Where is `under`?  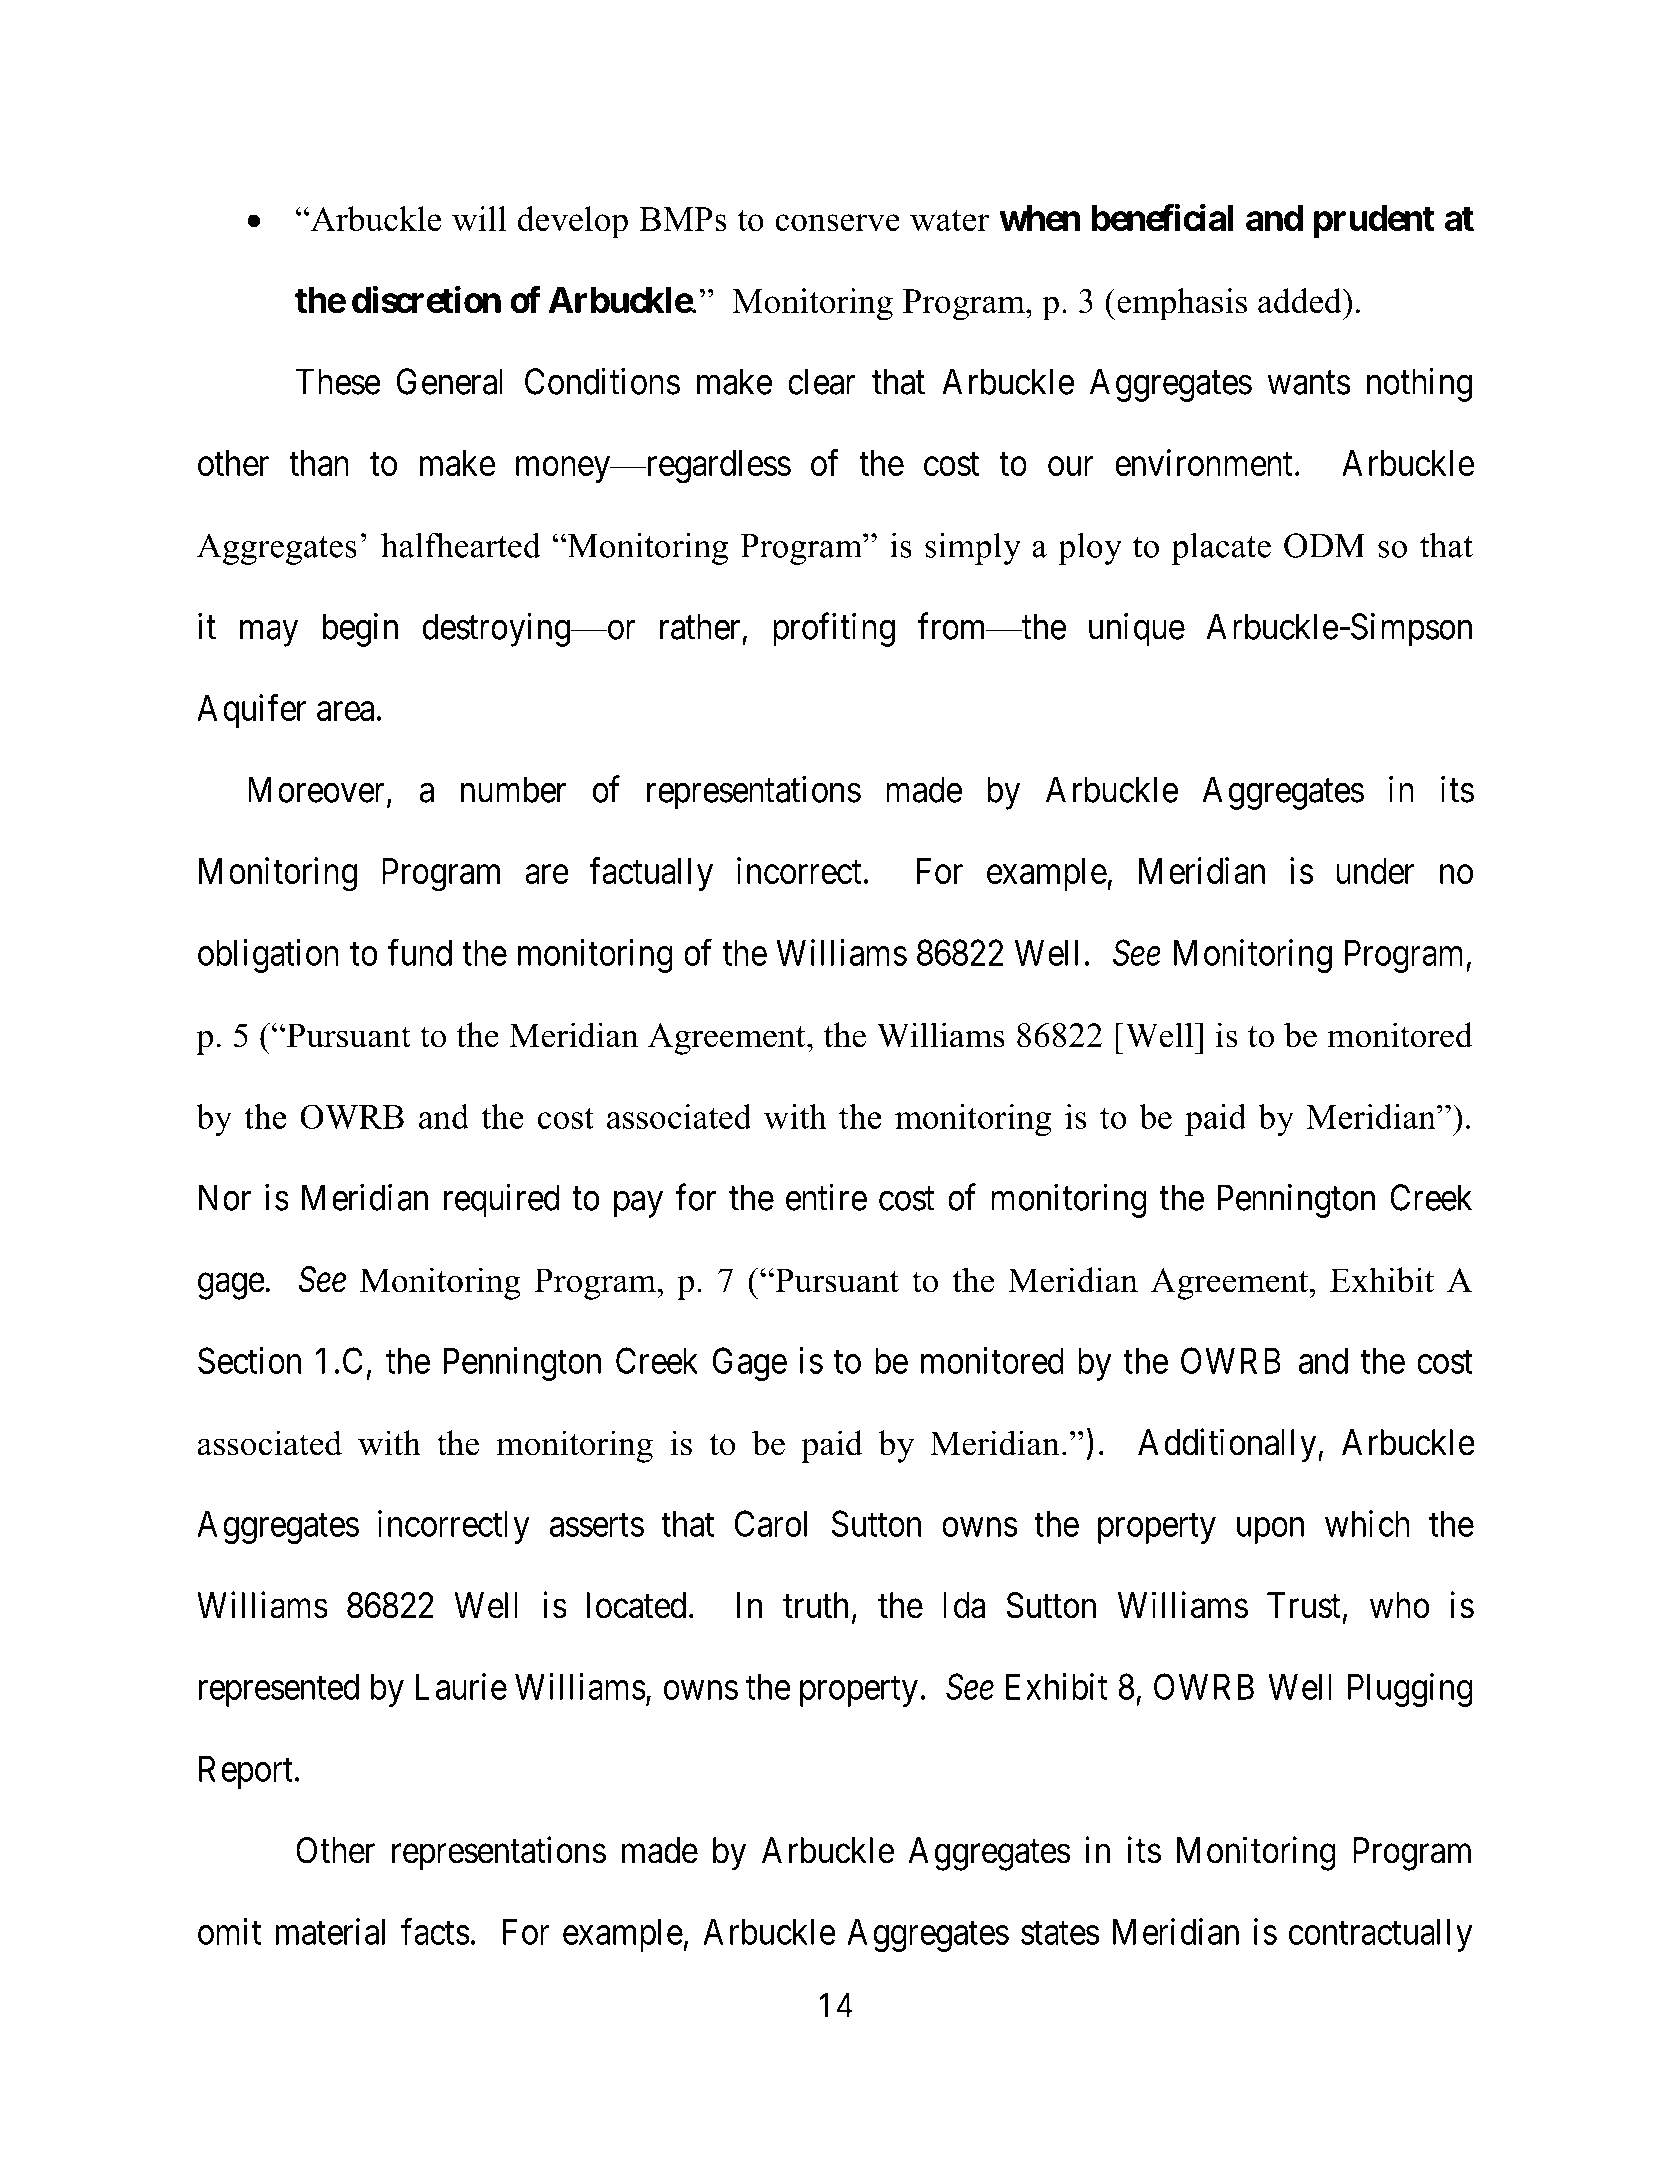
under is located at coordinates (1375, 871).
